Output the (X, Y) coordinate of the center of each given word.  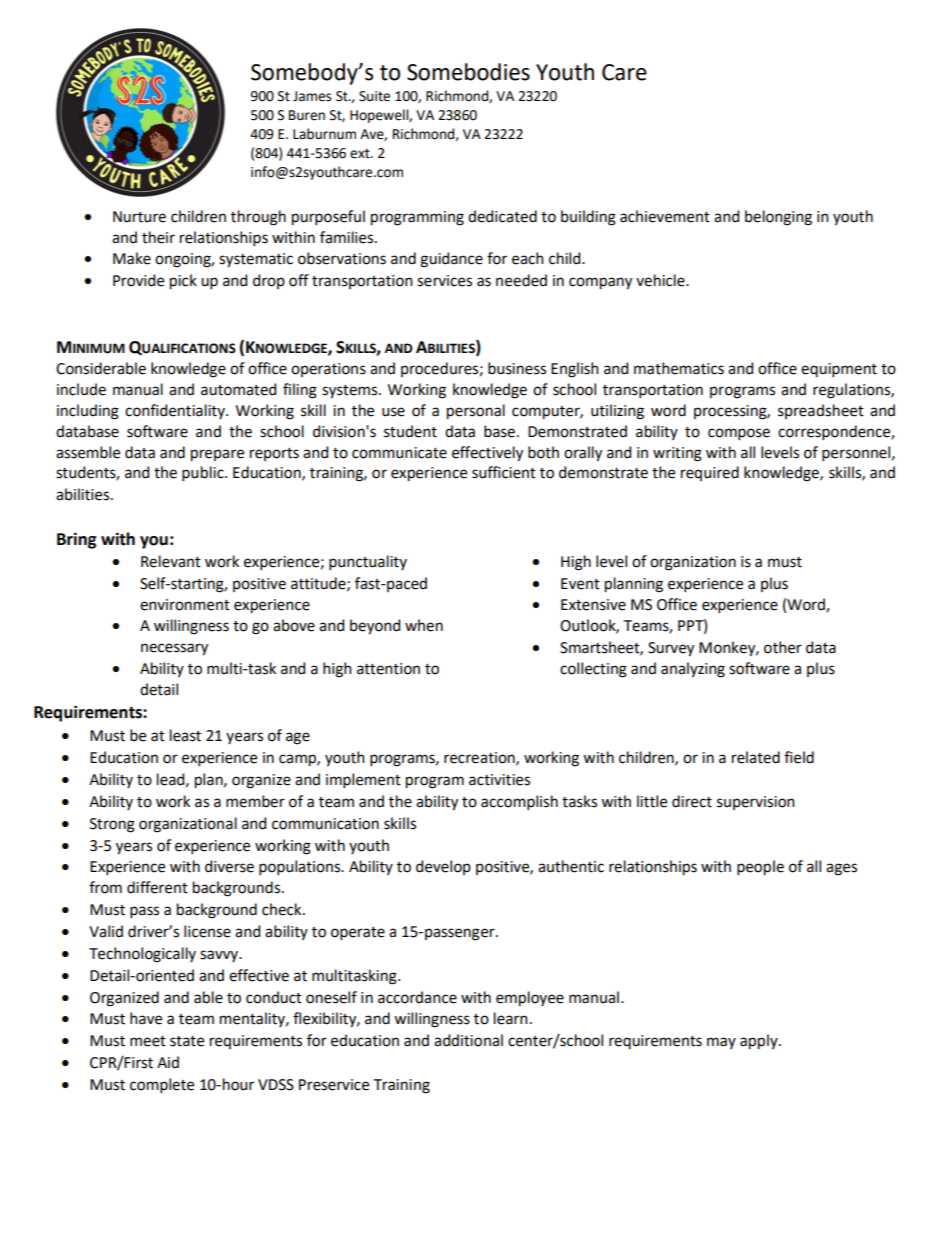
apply (760, 1042)
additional (468, 1040)
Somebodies (468, 72)
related (756, 757)
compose (739, 434)
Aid (168, 1062)
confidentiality (176, 411)
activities (499, 780)
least (185, 735)
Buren (307, 115)
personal (476, 412)
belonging (778, 218)
